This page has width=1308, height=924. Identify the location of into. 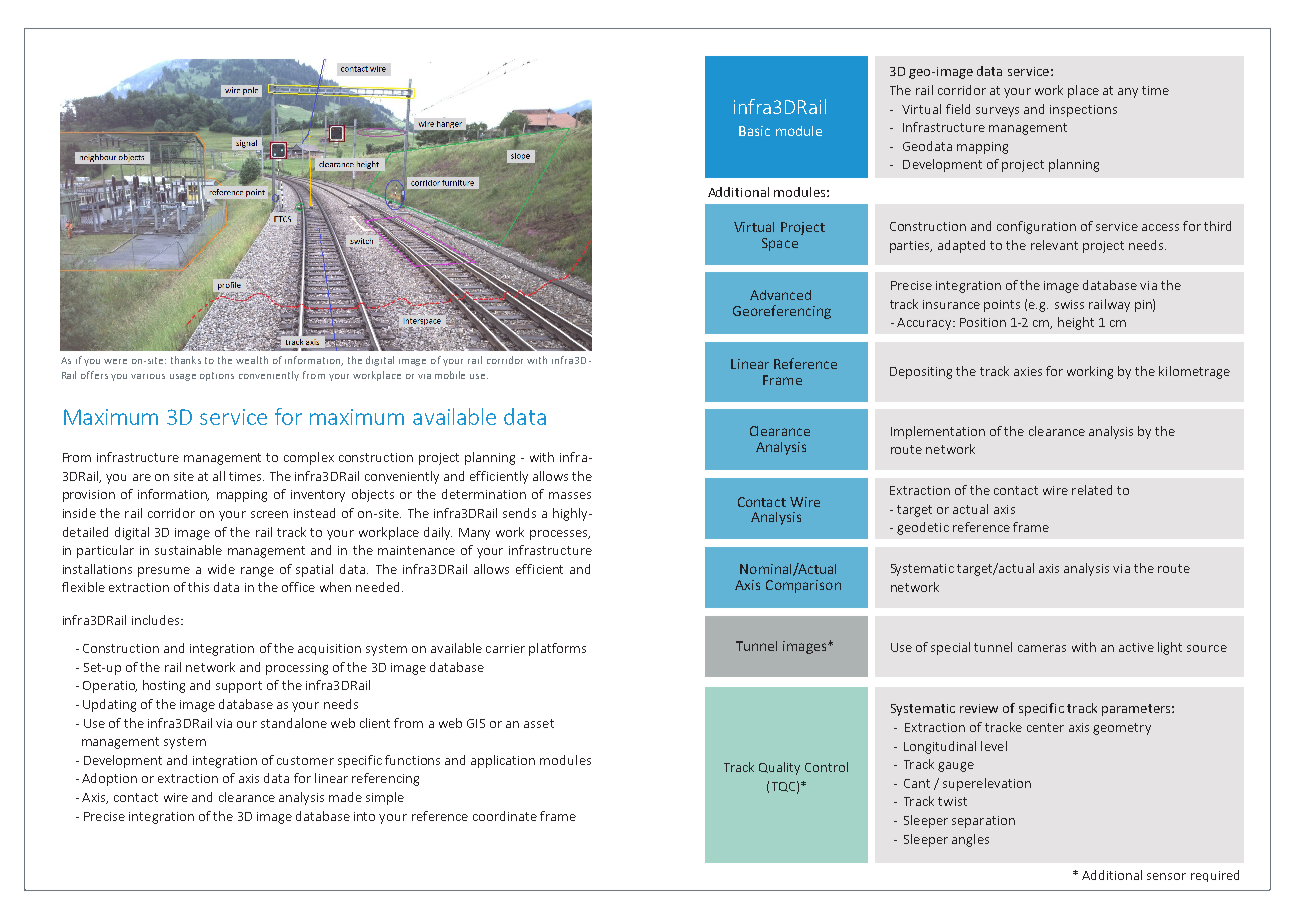
(364, 816).
